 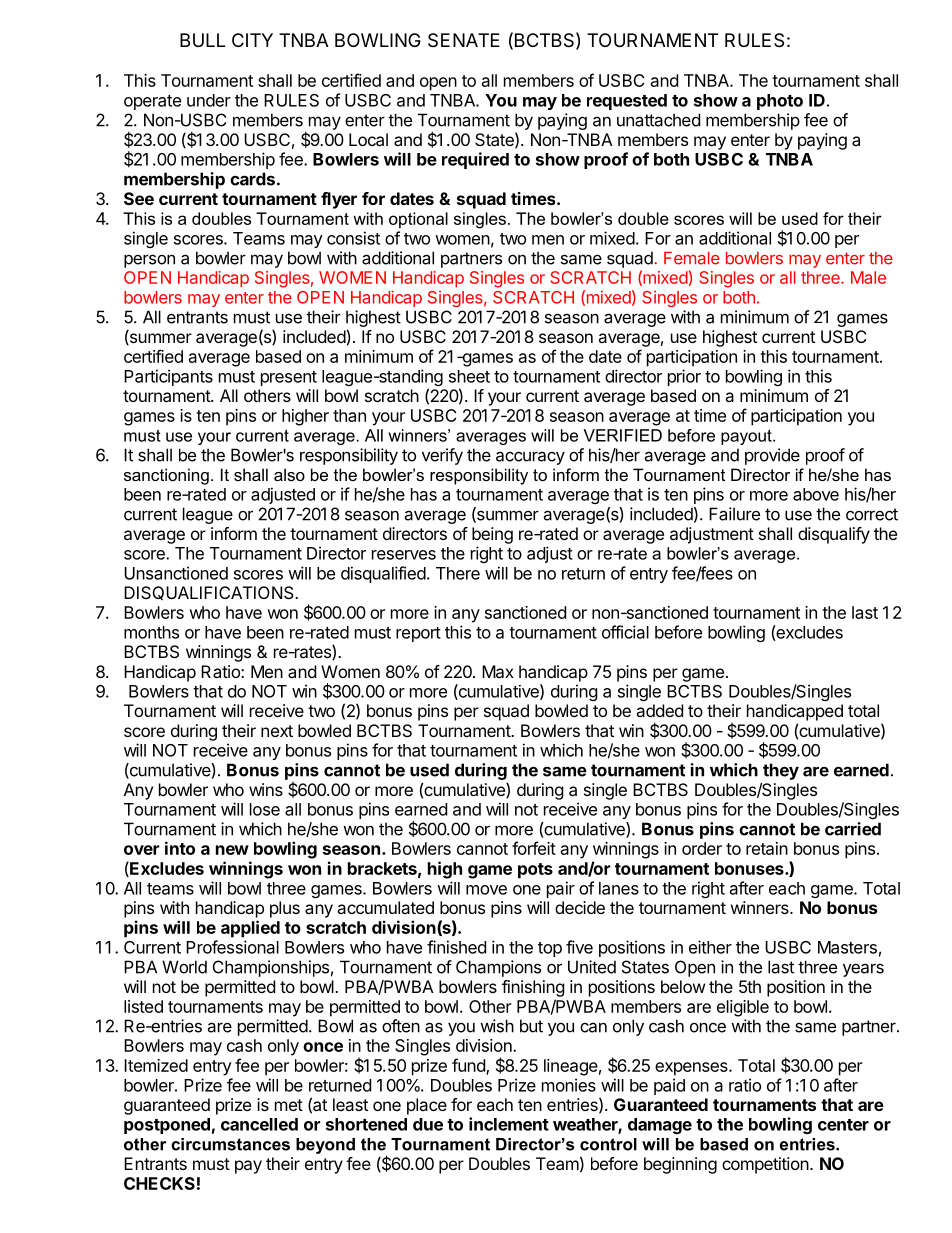 I want to click on circumstances, so click(x=230, y=1144).
